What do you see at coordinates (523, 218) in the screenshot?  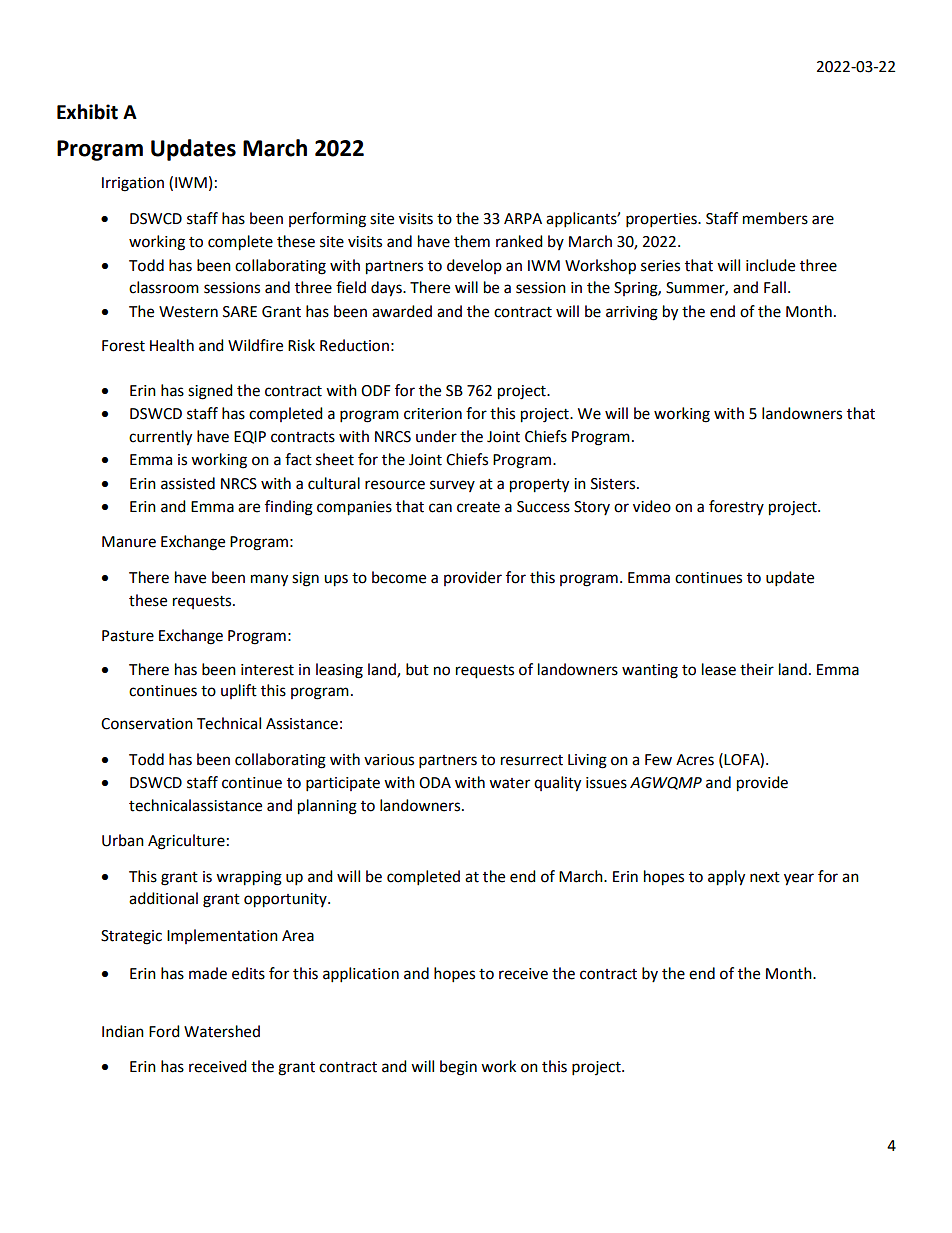 I see `ARPA` at bounding box center [523, 218].
